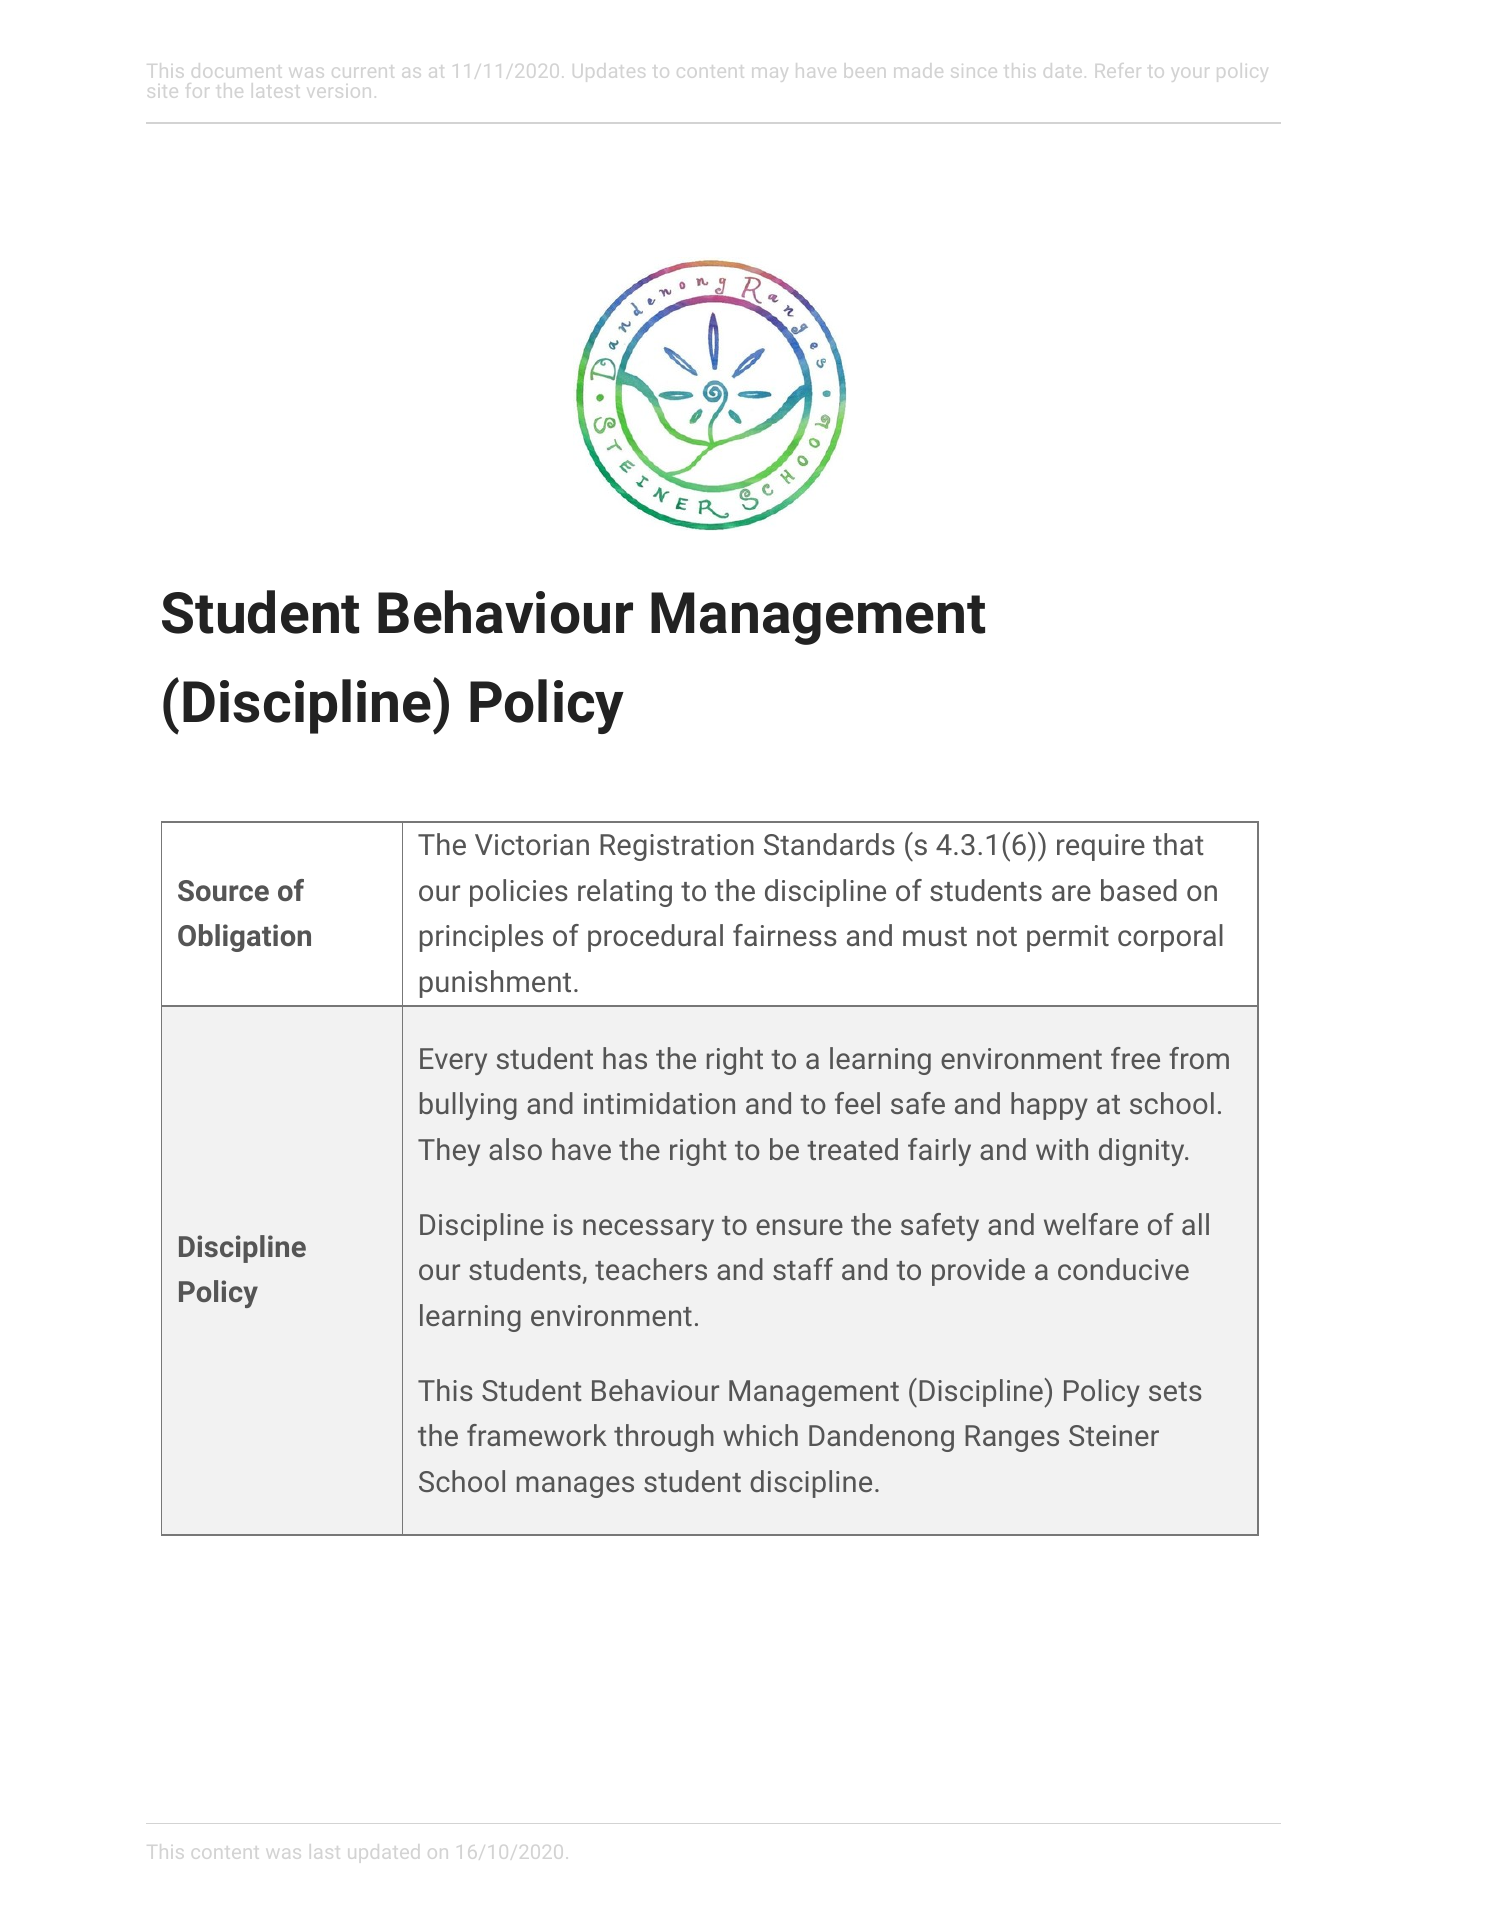 The image size is (1488, 1925). What do you see at coordinates (453, 1061) in the image?
I see `Every` at bounding box center [453, 1061].
